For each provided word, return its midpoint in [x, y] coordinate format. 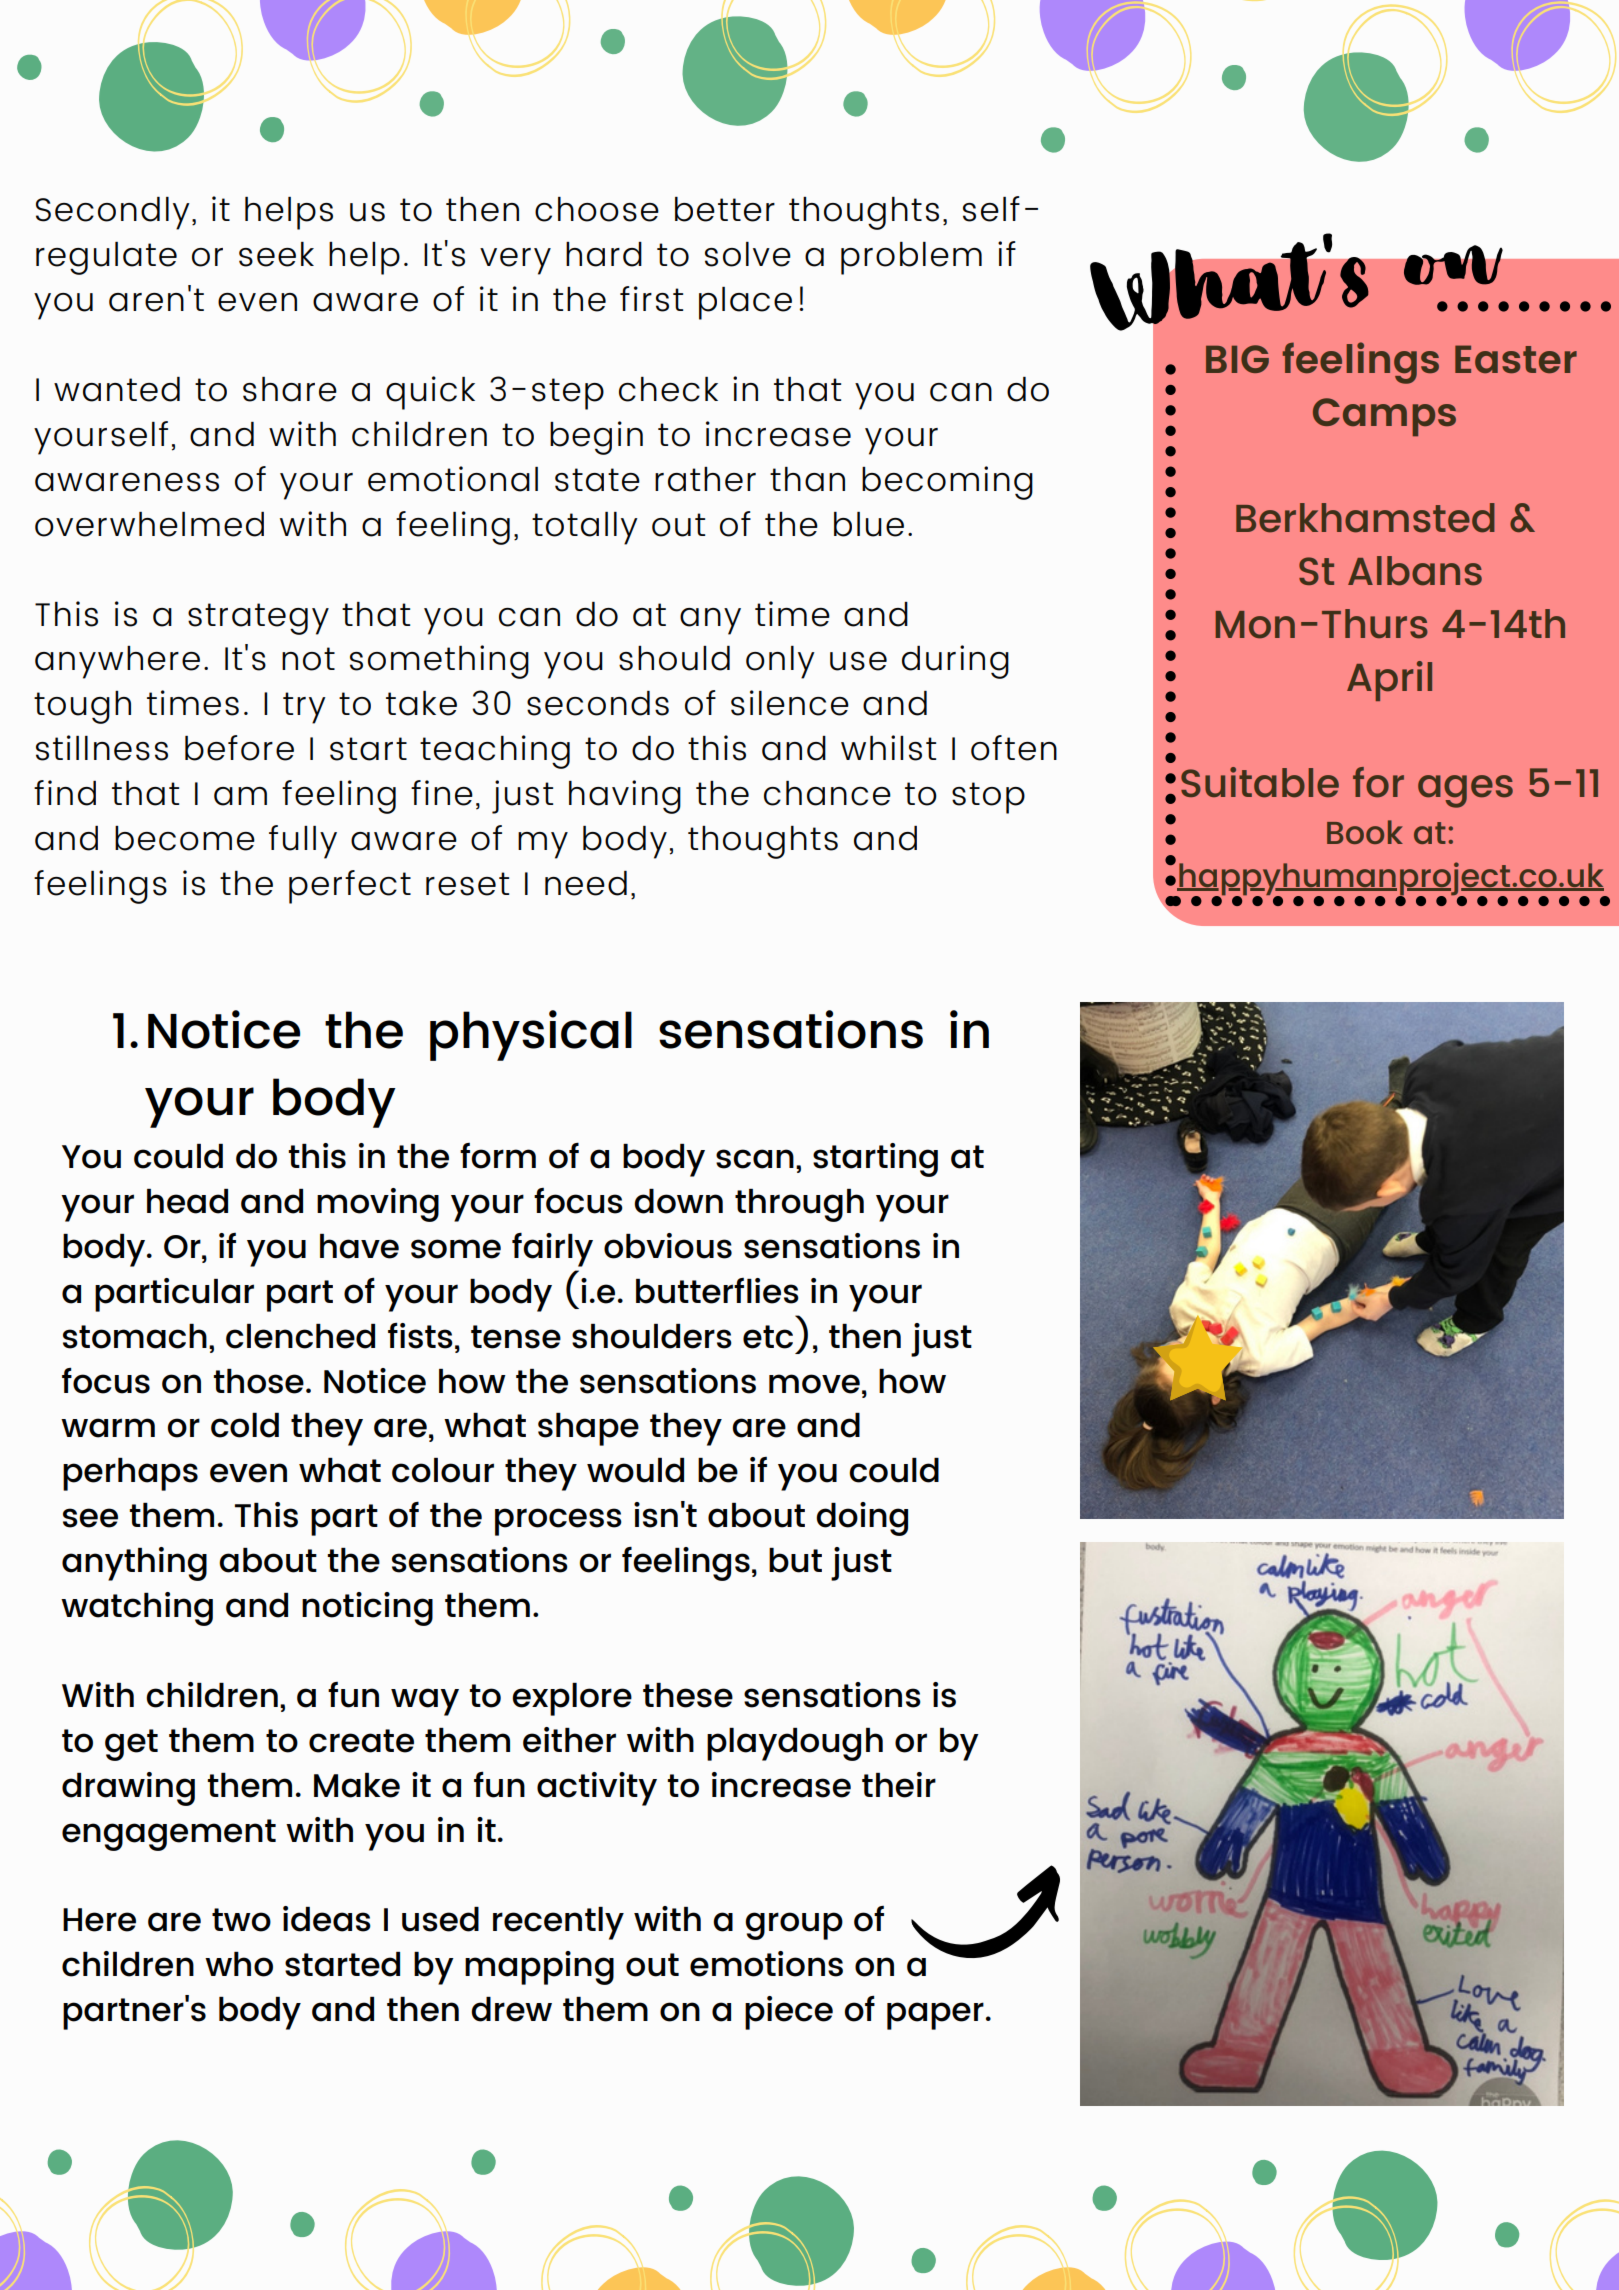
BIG [1237, 359]
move [814, 1384]
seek [276, 254]
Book [1365, 832]
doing [862, 1519]
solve [748, 254]
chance [827, 793]
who [239, 1964]
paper [935, 2016]
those [258, 1381]
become [185, 838]
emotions [766, 1964]
